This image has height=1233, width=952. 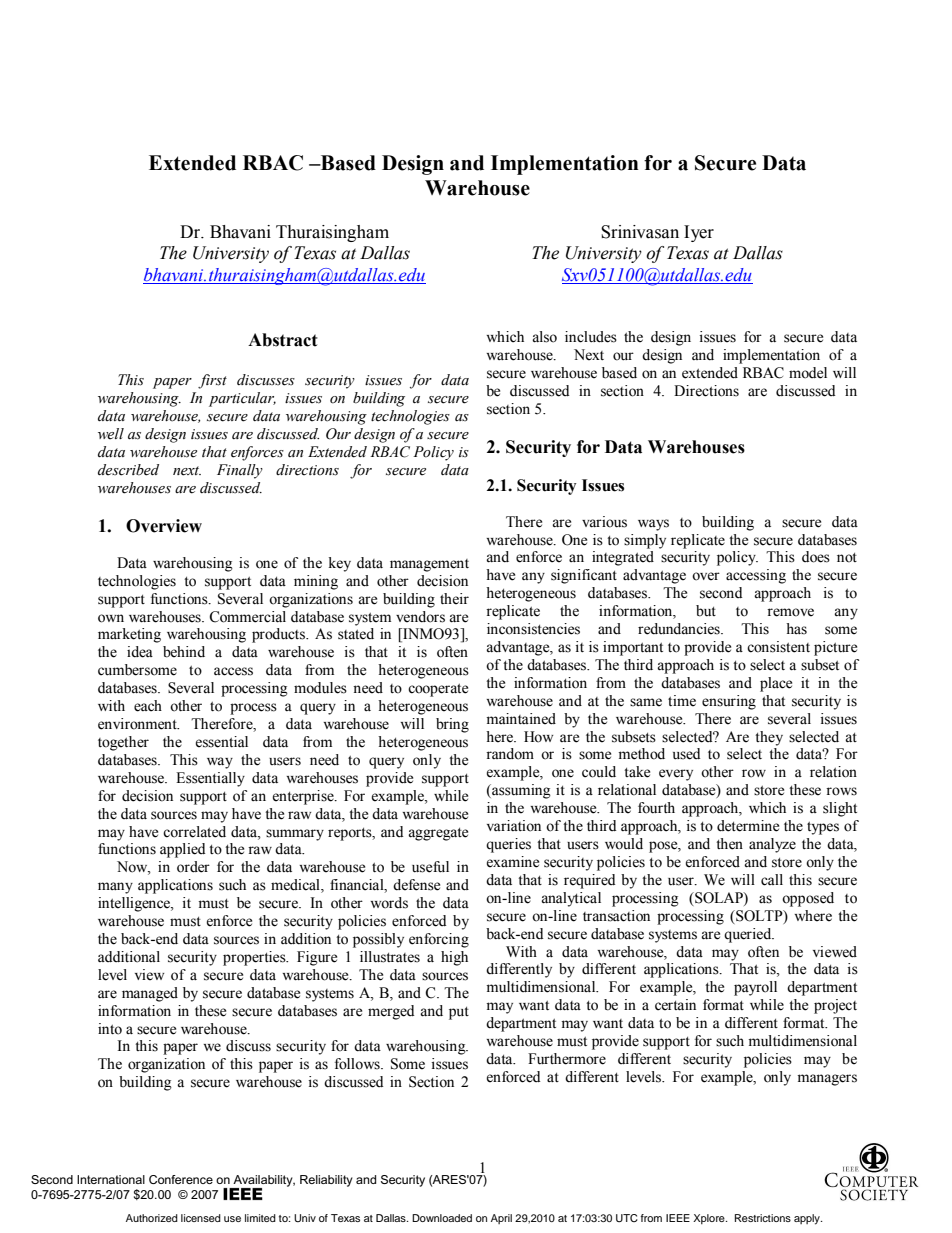 I want to click on April, so click(x=501, y=1219).
